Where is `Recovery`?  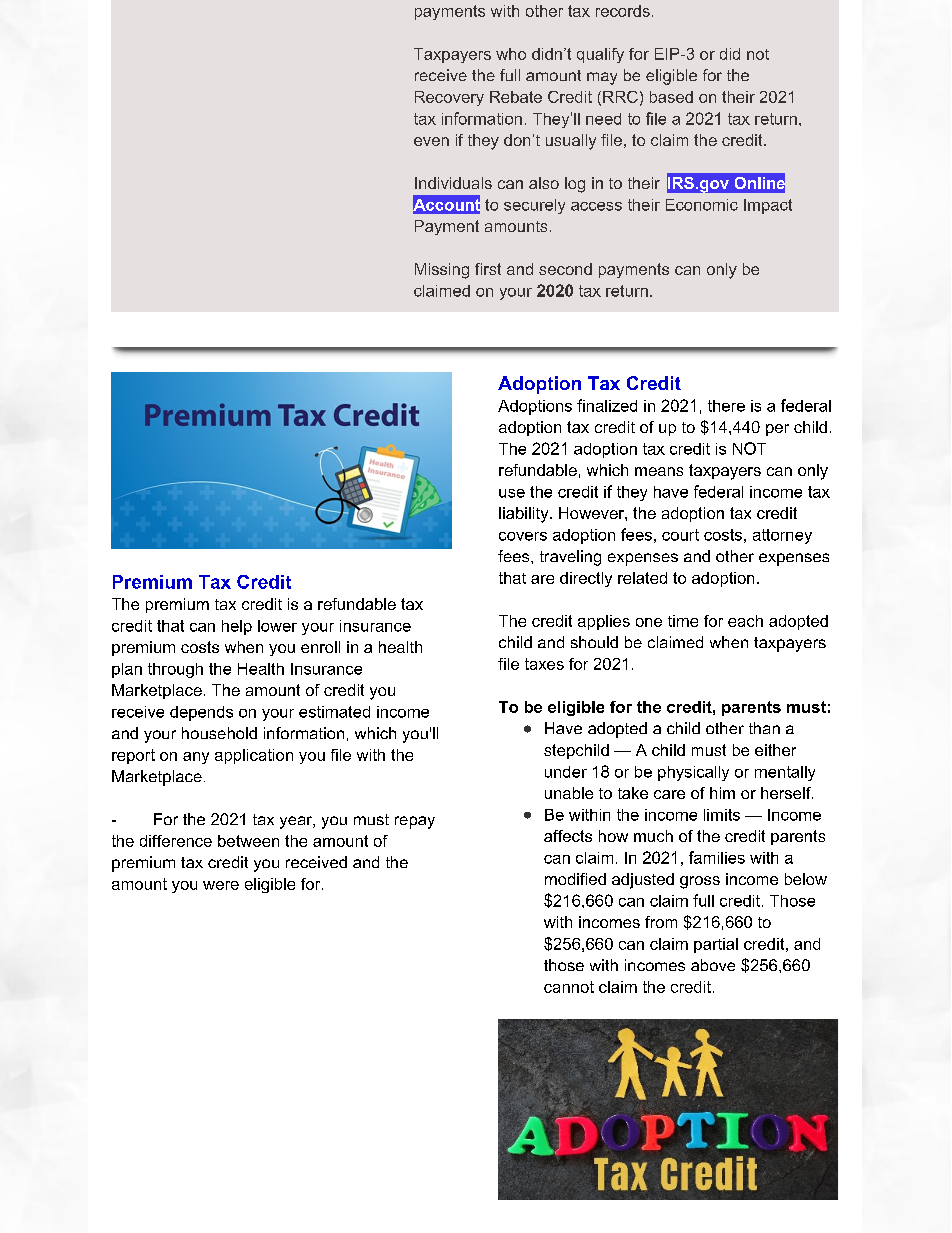 Recovery is located at coordinates (449, 98).
